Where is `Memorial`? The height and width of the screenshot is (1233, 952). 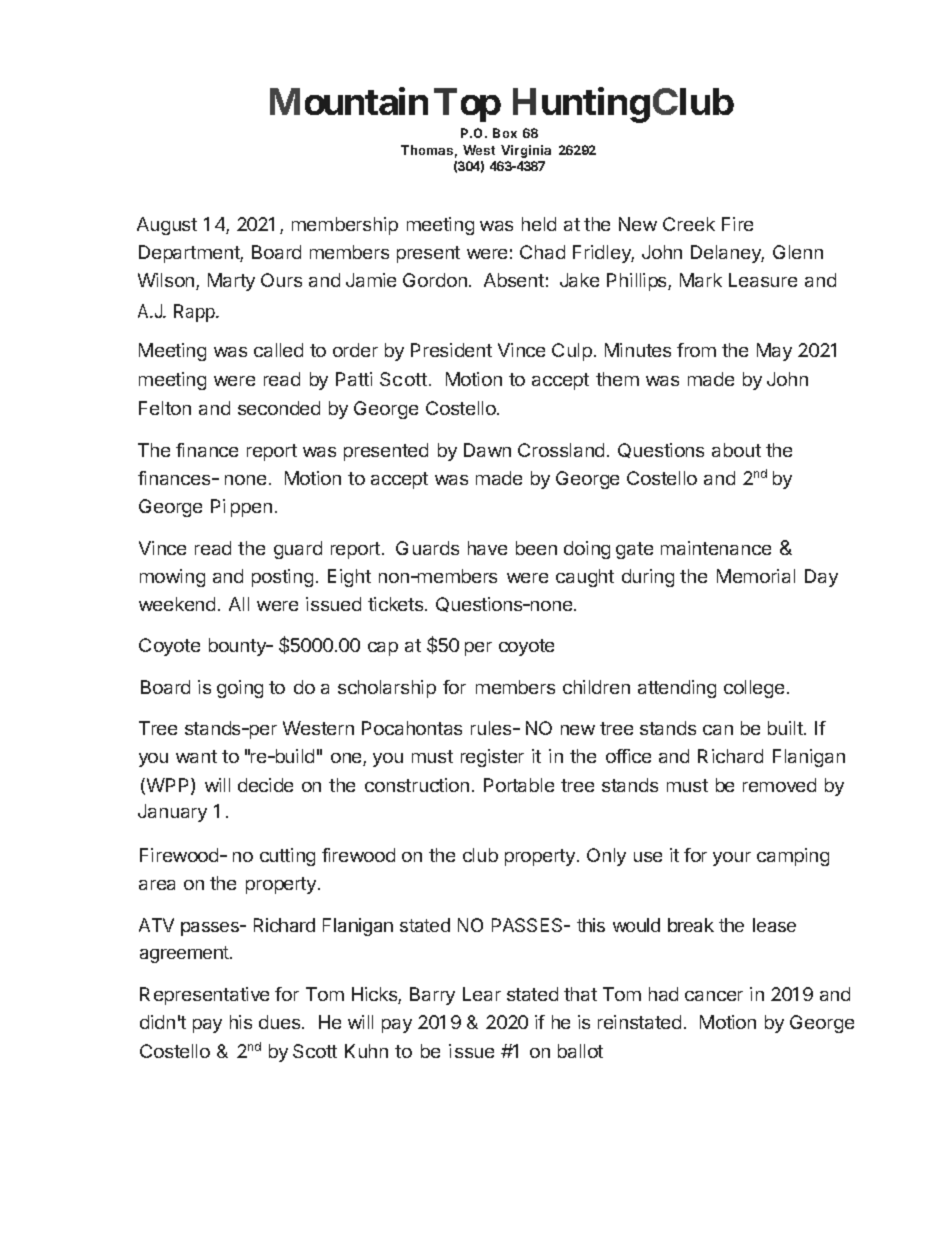 Memorial is located at coordinates (756, 576).
